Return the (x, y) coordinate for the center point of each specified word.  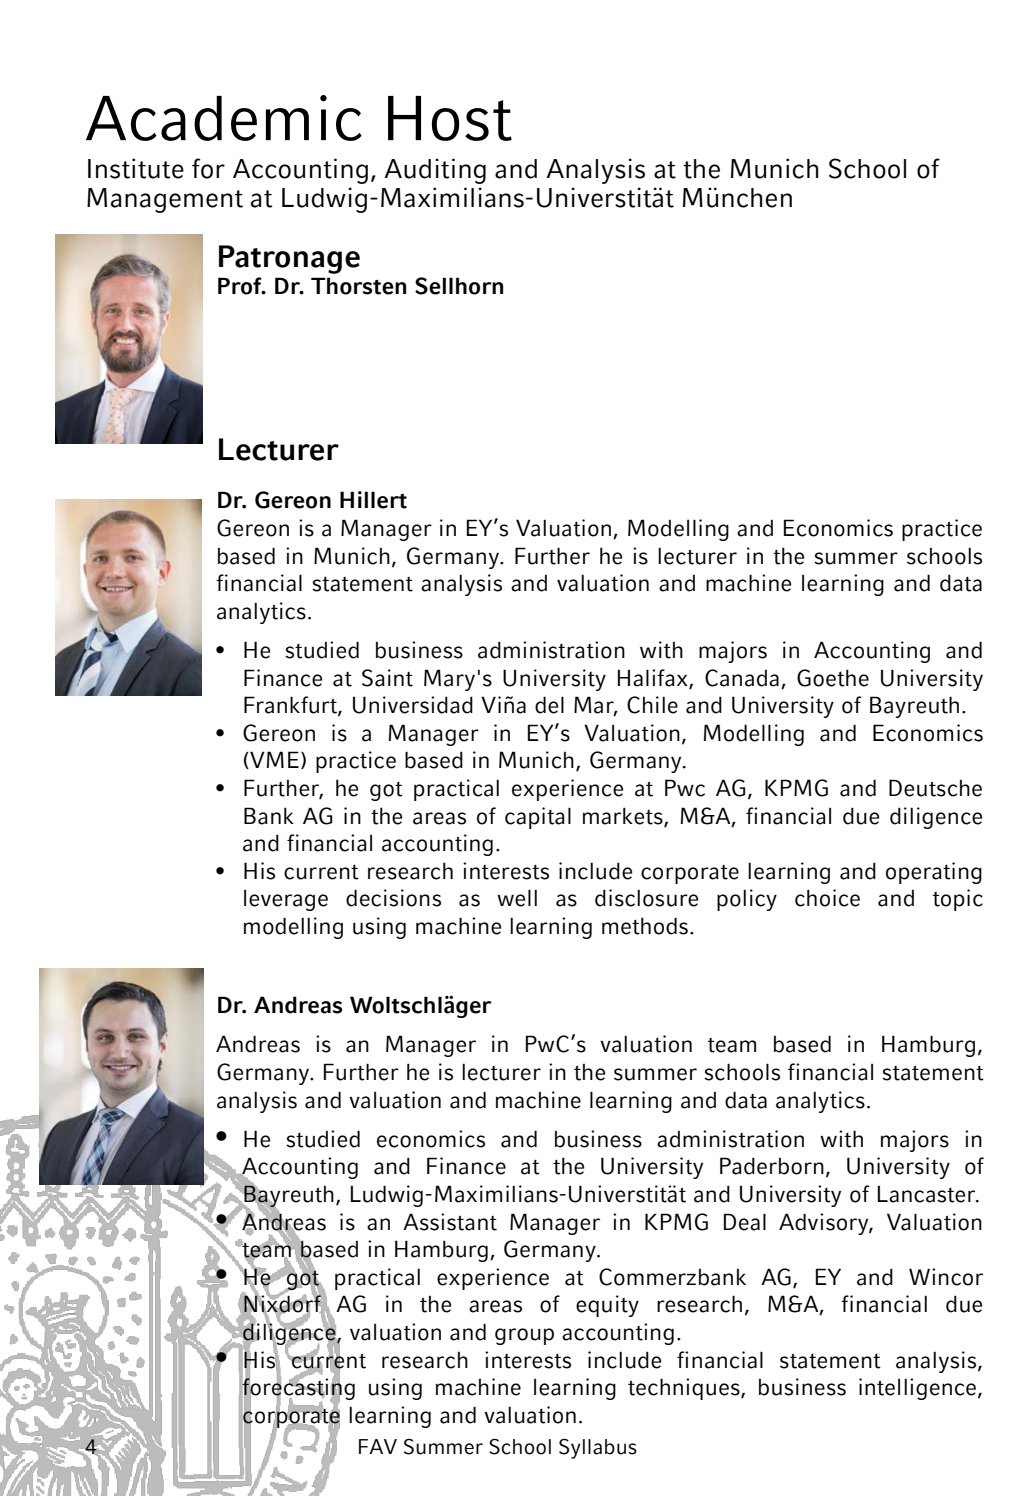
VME (273, 760)
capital (538, 818)
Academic (224, 118)
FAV (378, 1446)
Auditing (435, 171)
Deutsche (935, 788)
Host (450, 118)
